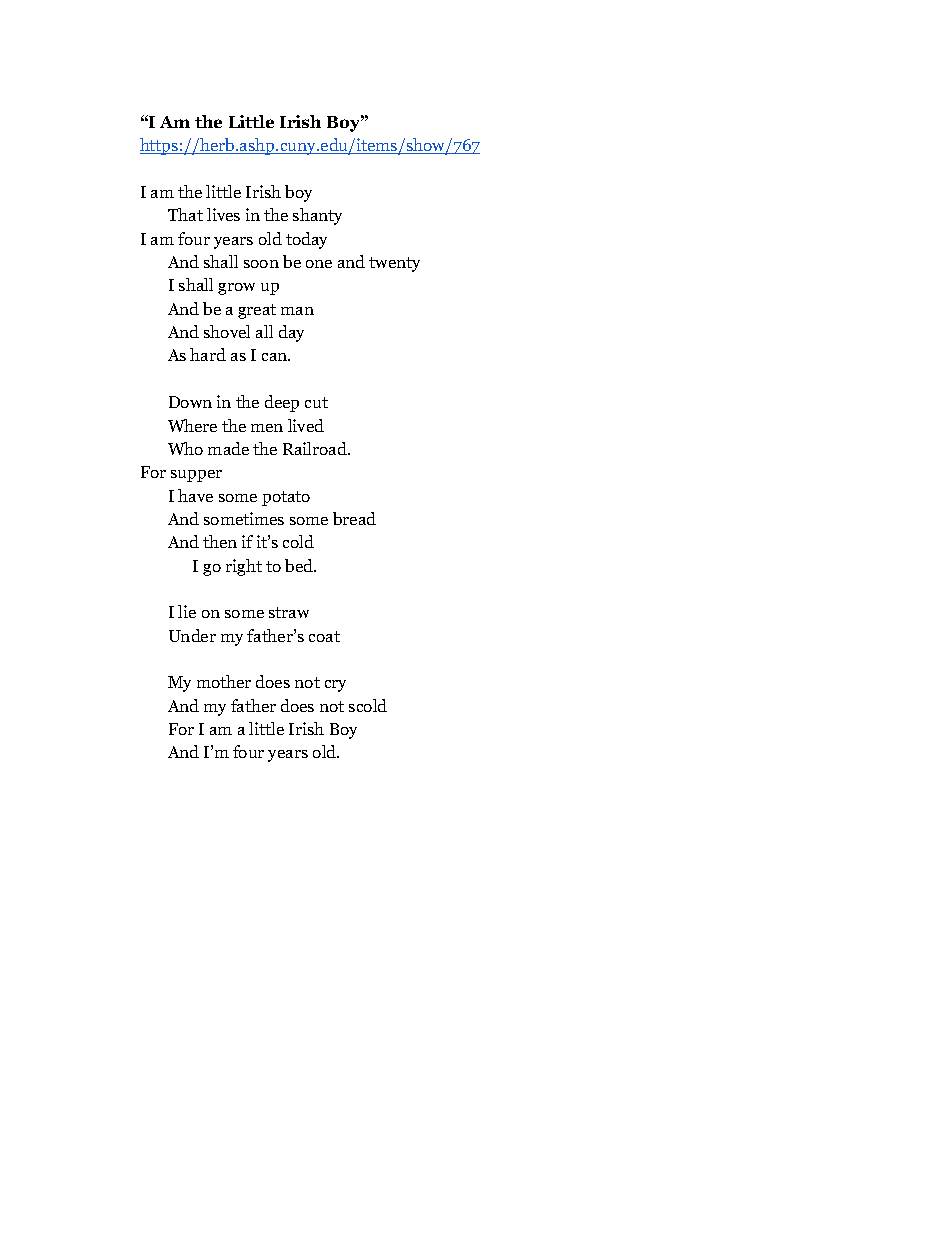 Image resolution: width=952 pixels, height=1233 pixels. I want to click on Railroad, so click(316, 448).
